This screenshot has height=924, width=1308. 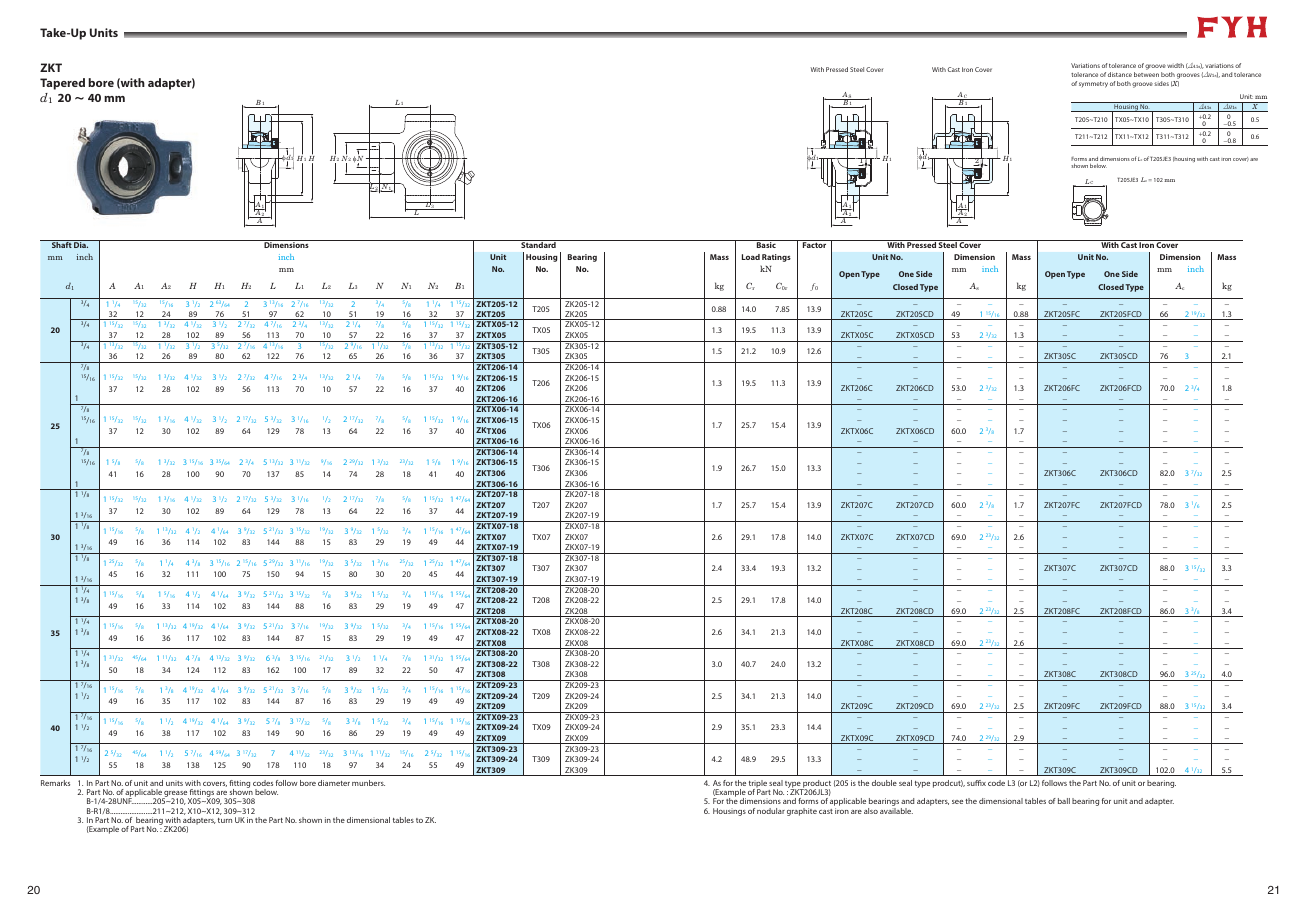 What do you see at coordinates (1120, 74) in the screenshot?
I see `distance` at bounding box center [1120, 74].
